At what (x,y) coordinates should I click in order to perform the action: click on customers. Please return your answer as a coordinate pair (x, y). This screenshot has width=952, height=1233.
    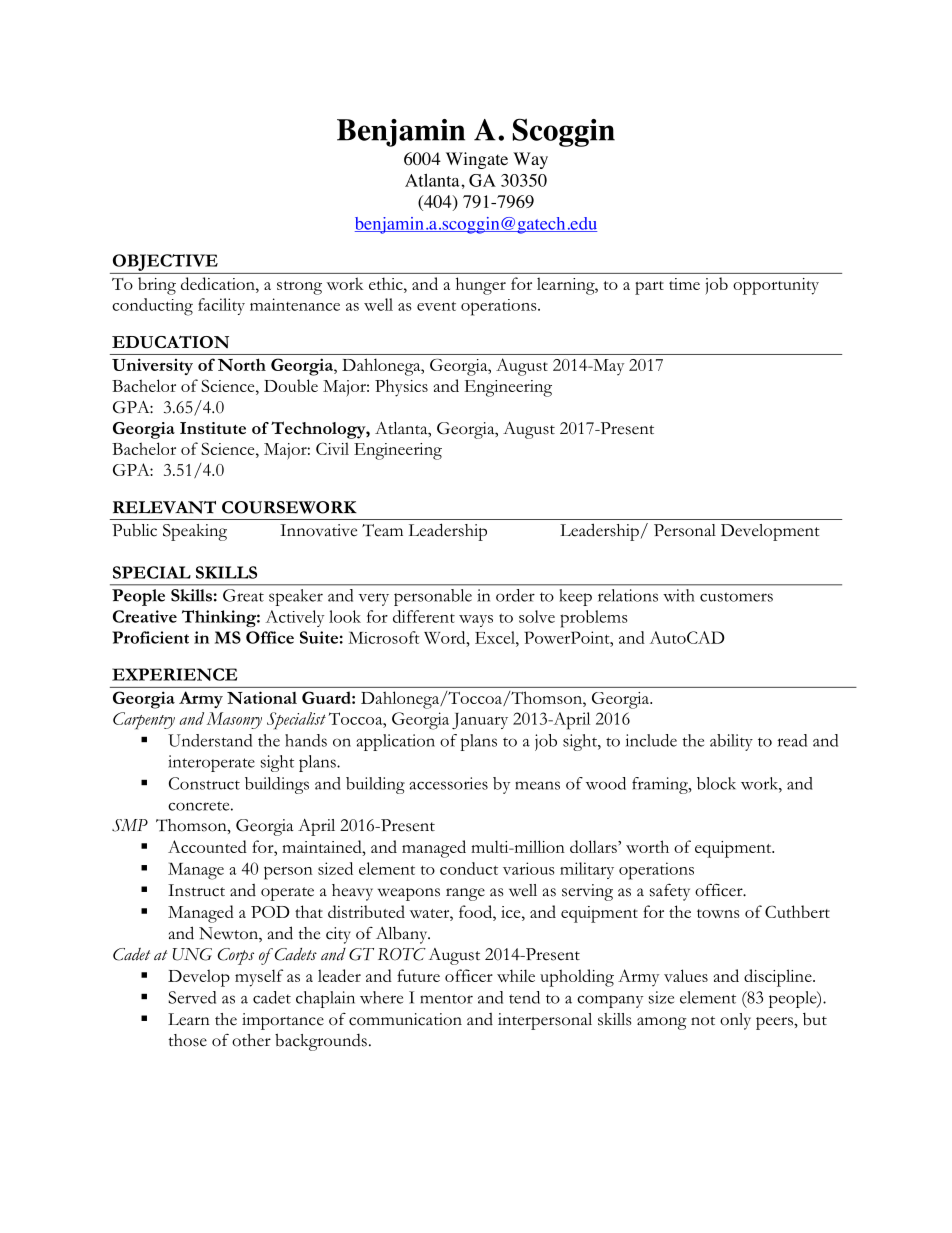
    Looking at the image, I should click on (736, 597).
